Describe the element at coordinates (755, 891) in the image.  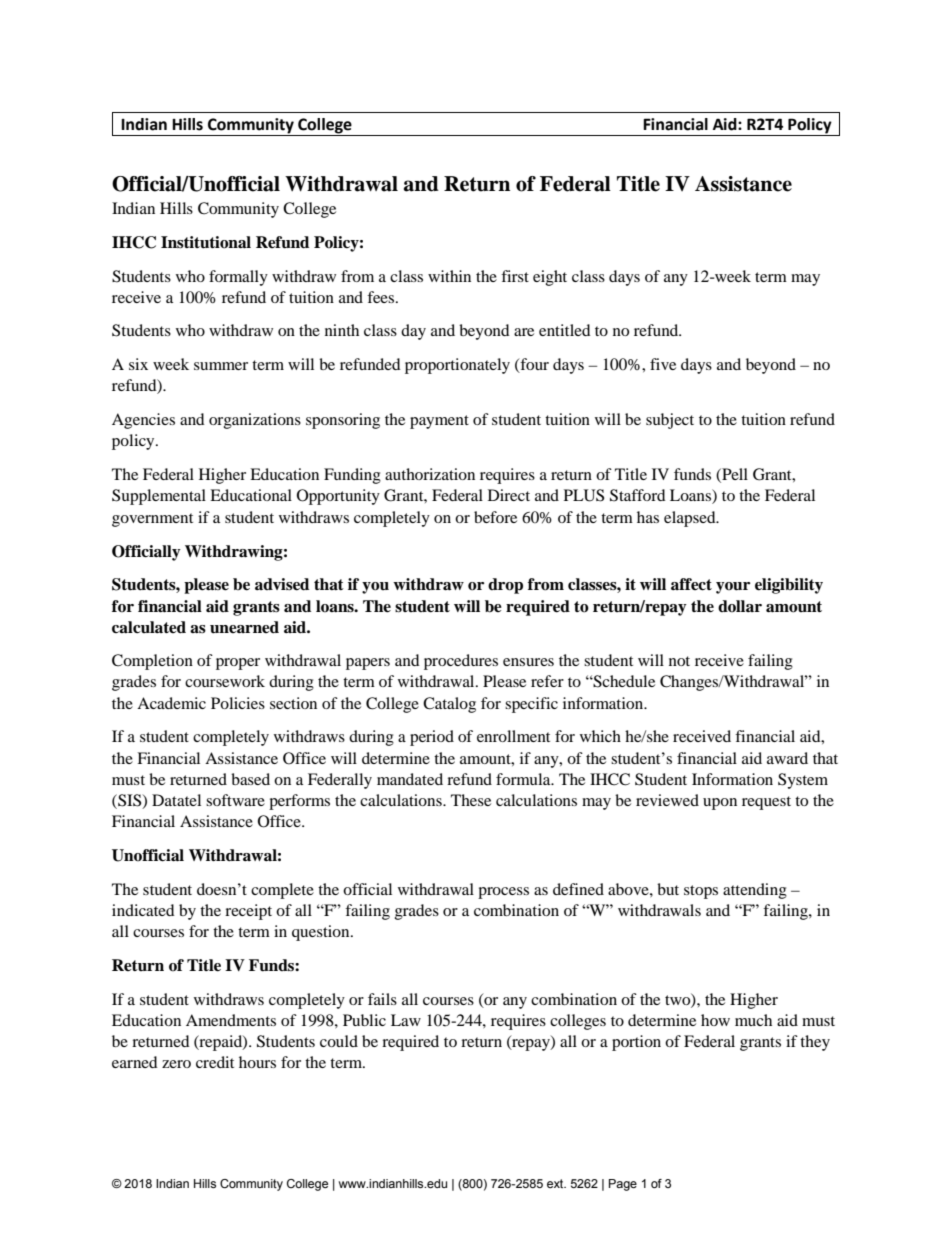
I see `attending` at that location.
